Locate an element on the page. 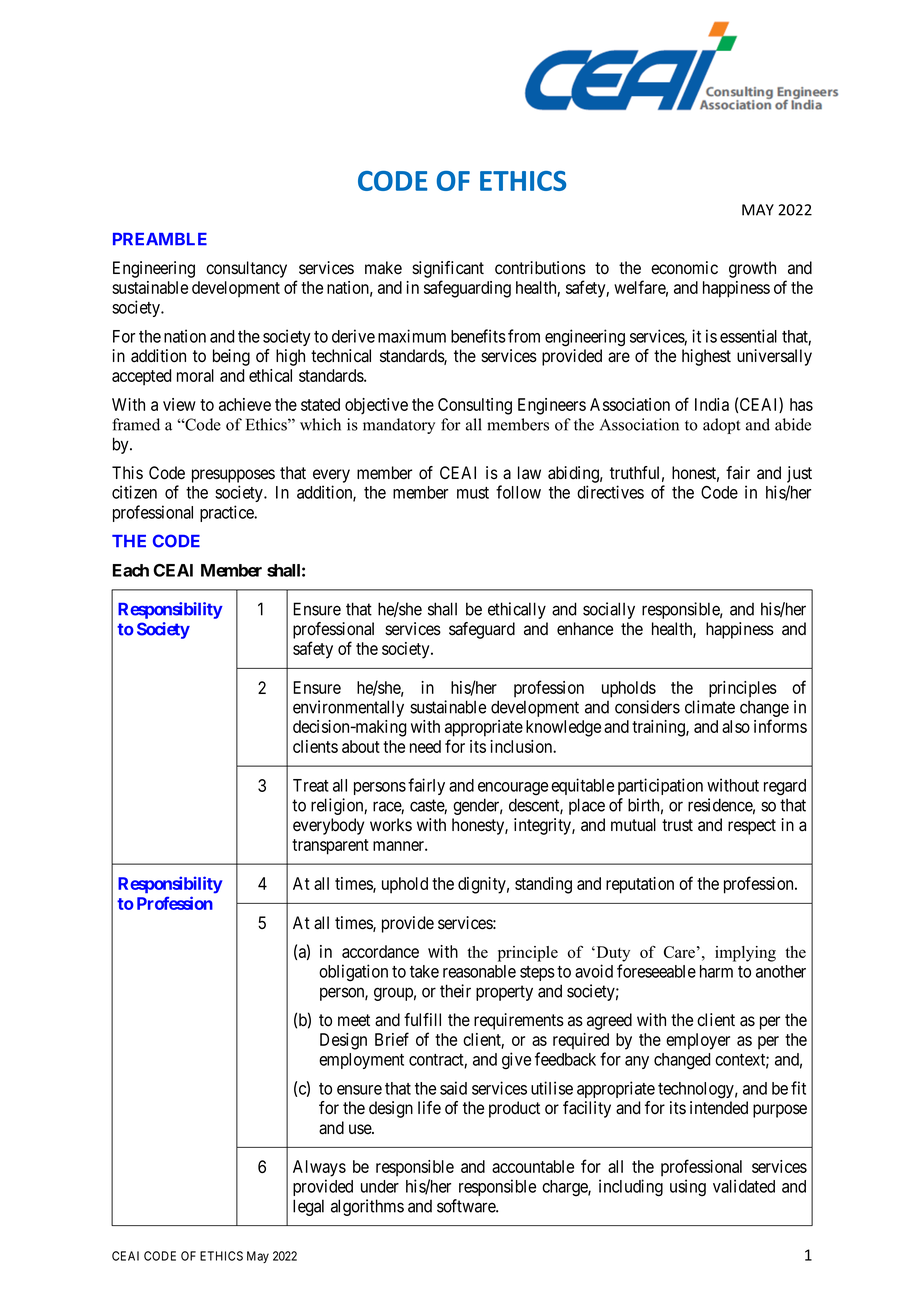  Treat is located at coordinates (311, 785).
